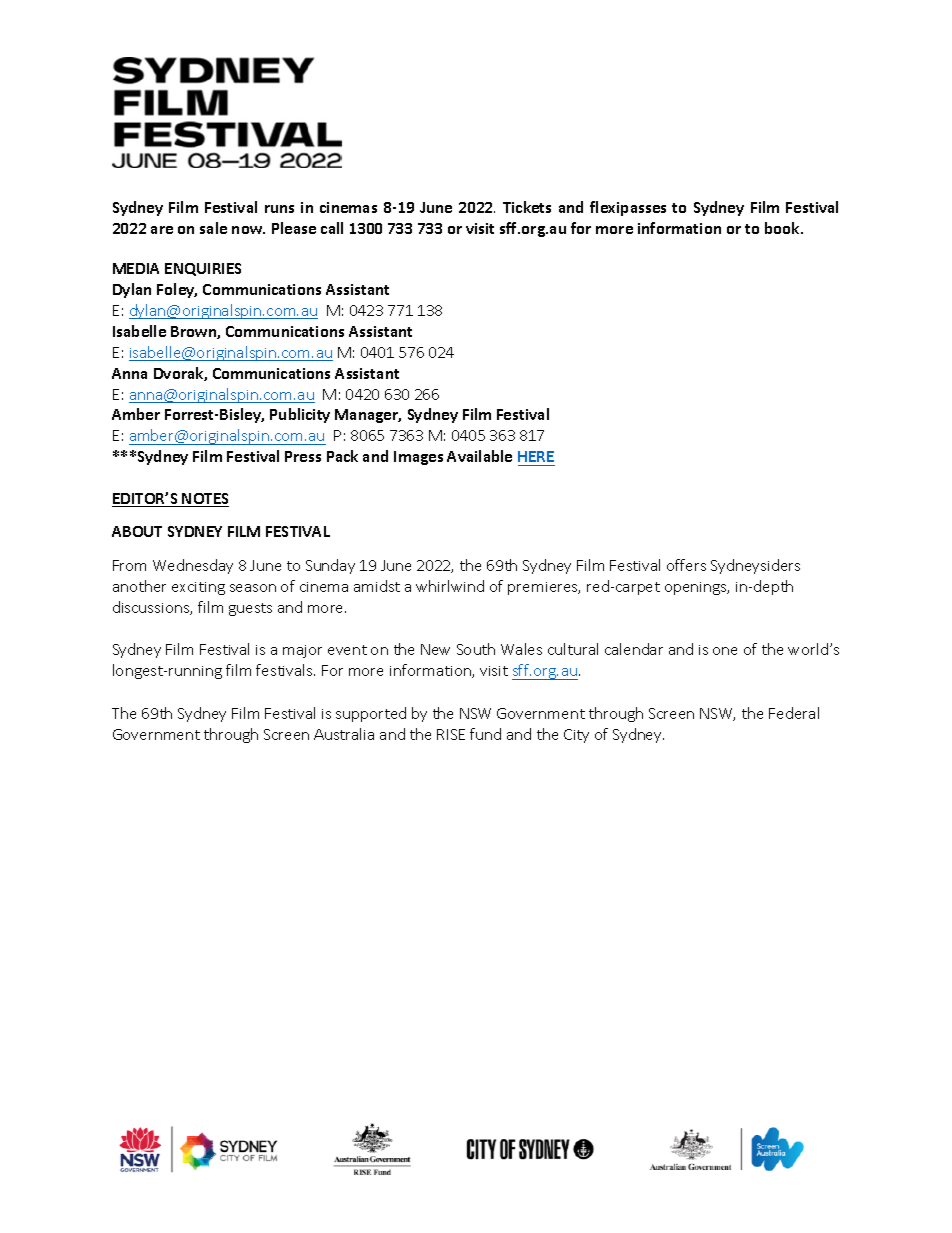  What do you see at coordinates (783, 228) in the screenshot?
I see `book` at bounding box center [783, 228].
